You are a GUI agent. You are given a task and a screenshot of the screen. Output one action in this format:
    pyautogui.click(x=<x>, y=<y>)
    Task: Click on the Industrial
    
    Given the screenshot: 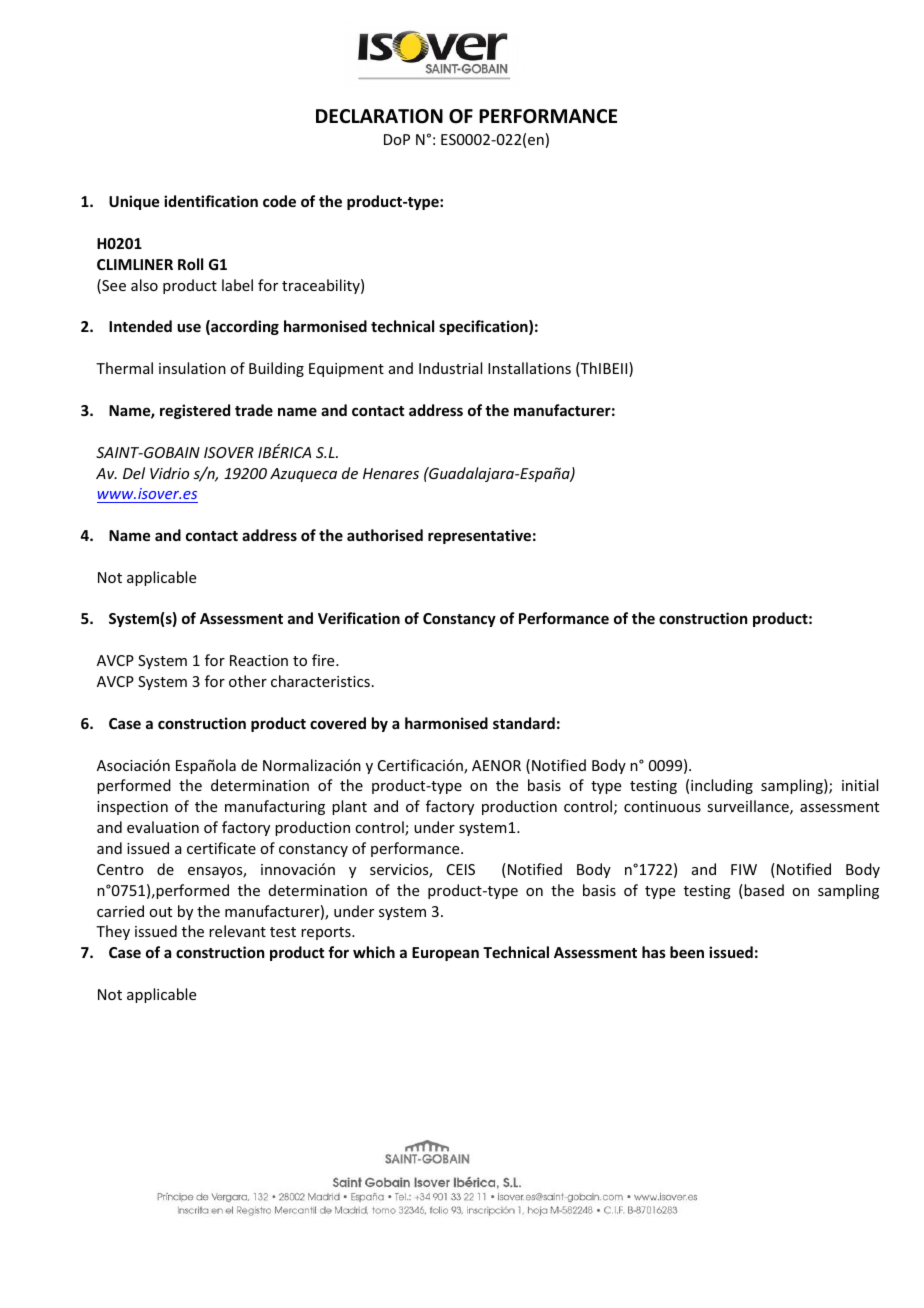 What is the action you would take?
    pyautogui.click(x=450, y=368)
